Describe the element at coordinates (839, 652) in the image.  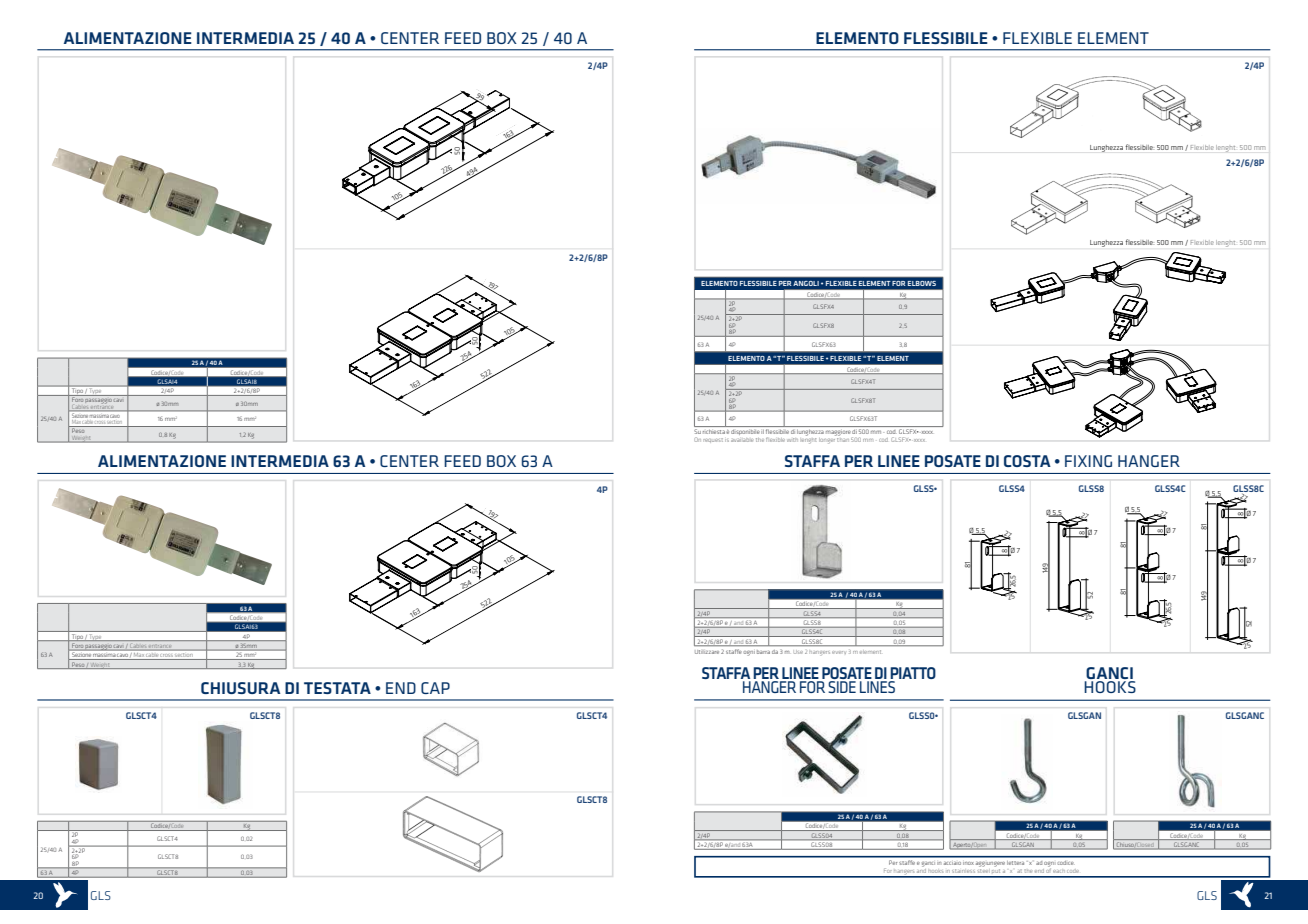
I see `every` at that location.
